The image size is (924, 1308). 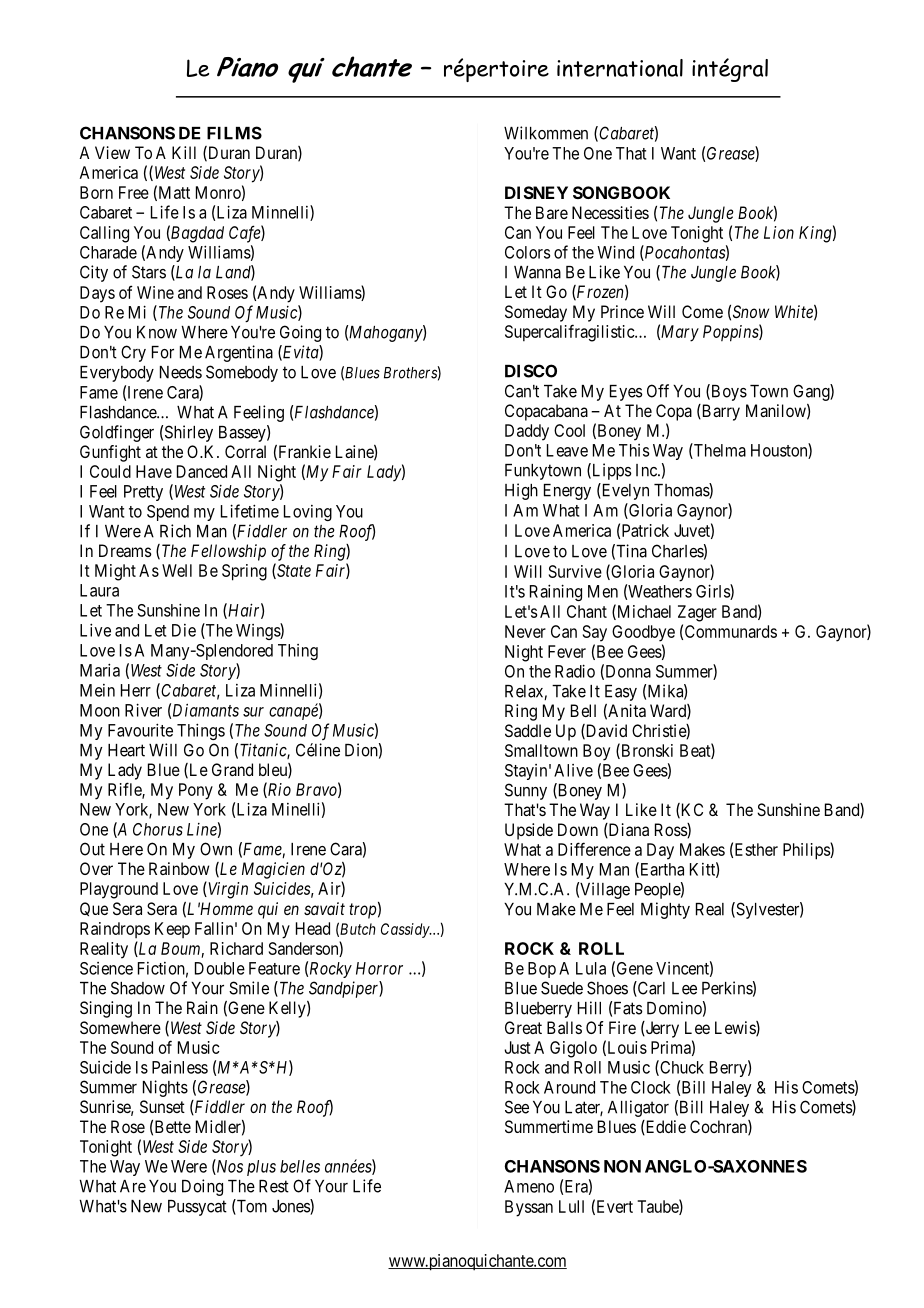 I want to click on Girls, so click(x=713, y=592).
